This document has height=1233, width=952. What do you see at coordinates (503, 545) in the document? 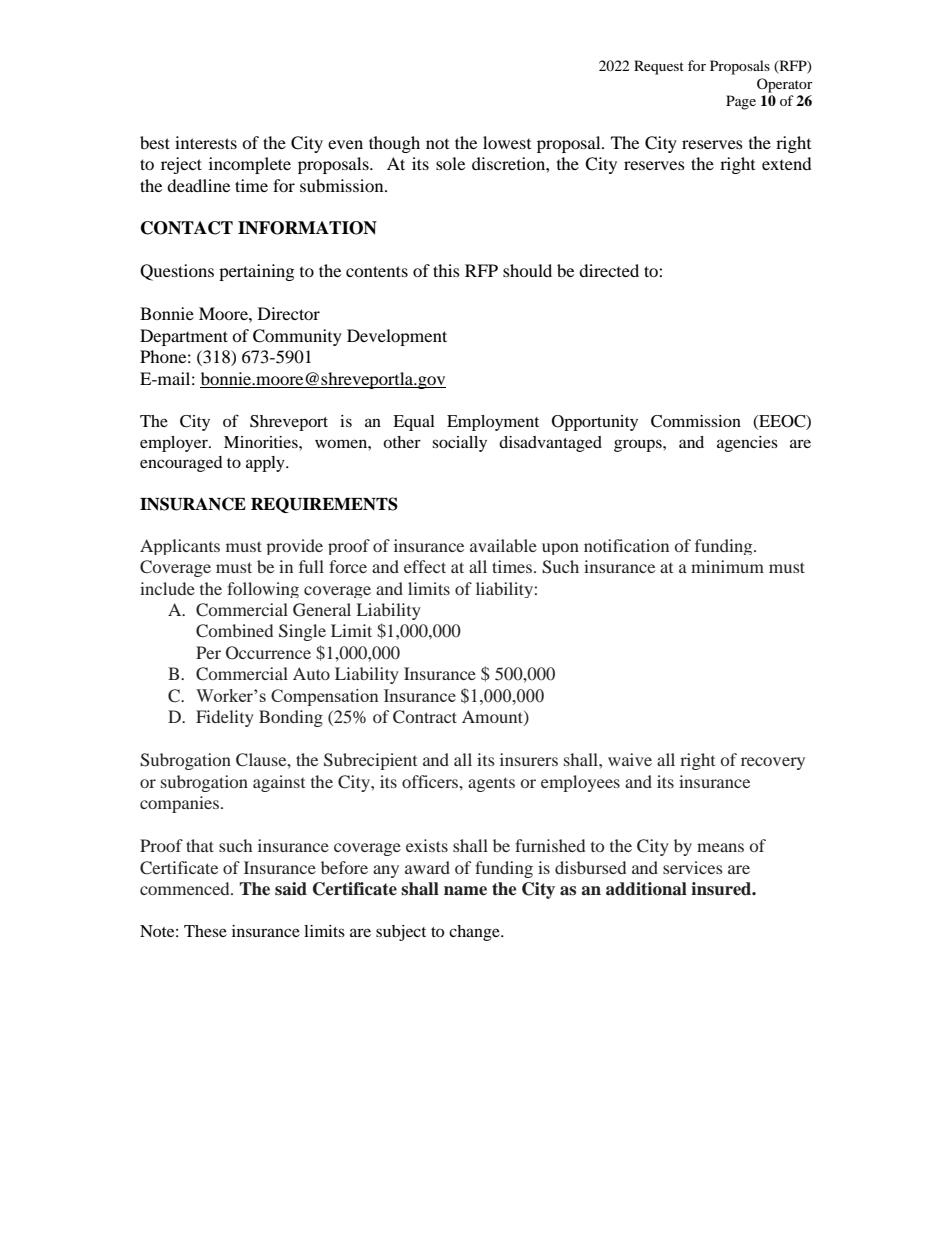
I see `available` at bounding box center [503, 545].
